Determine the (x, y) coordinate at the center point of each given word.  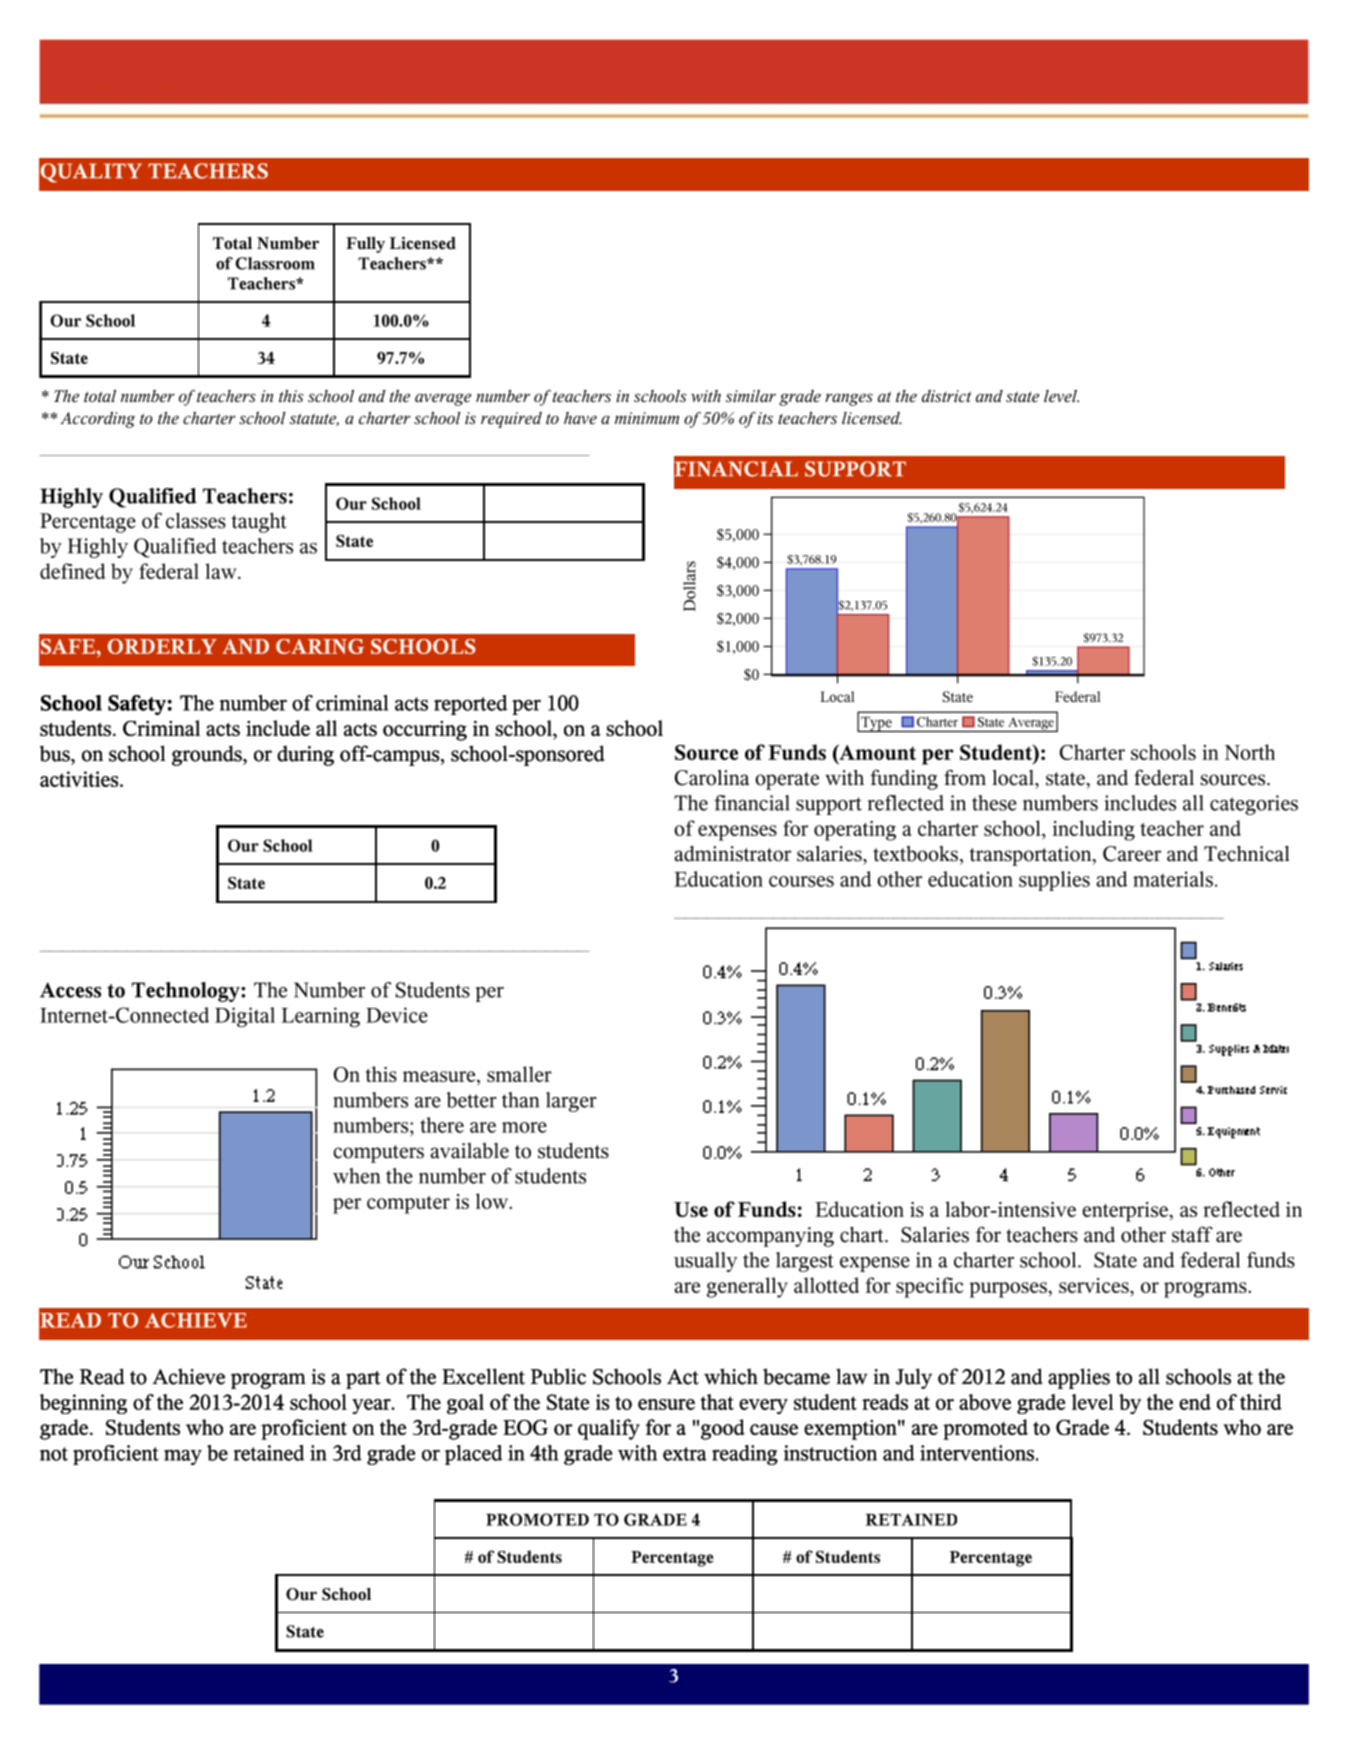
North (1250, 752)
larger (571, 1102)
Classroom (275, 263)
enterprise (1126, 1212)
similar (750, 396)
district (946, 396)
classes (196, 520)
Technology (187, 992)
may (183, 1457)
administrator (732, 854)
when (356, 1176)
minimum (647, 418)
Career (1132, 854)
